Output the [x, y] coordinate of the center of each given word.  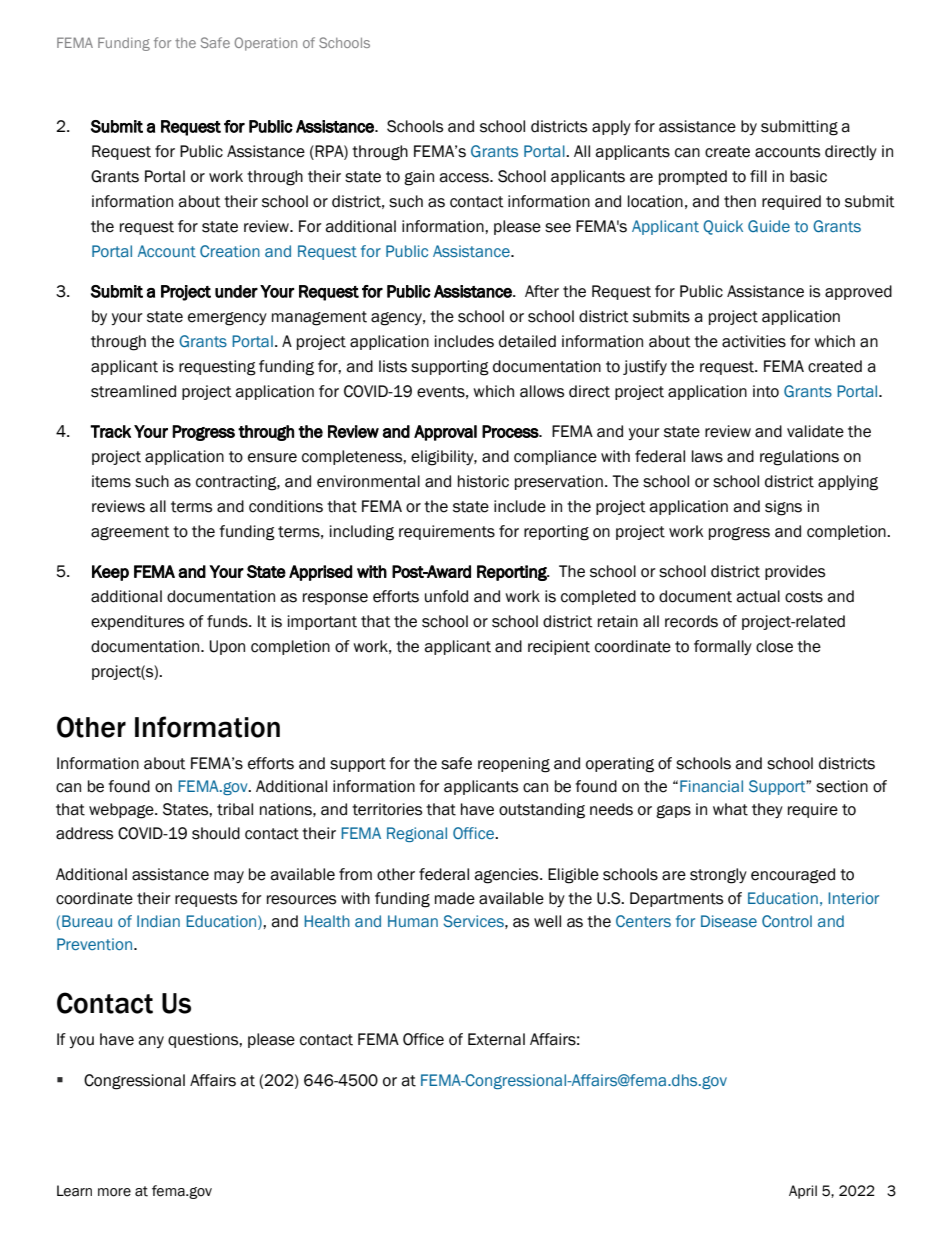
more [114, 1192]
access [465, 178]
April [803, 1192]
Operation [266, 44]
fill [758, 176]
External [496, 1039]
